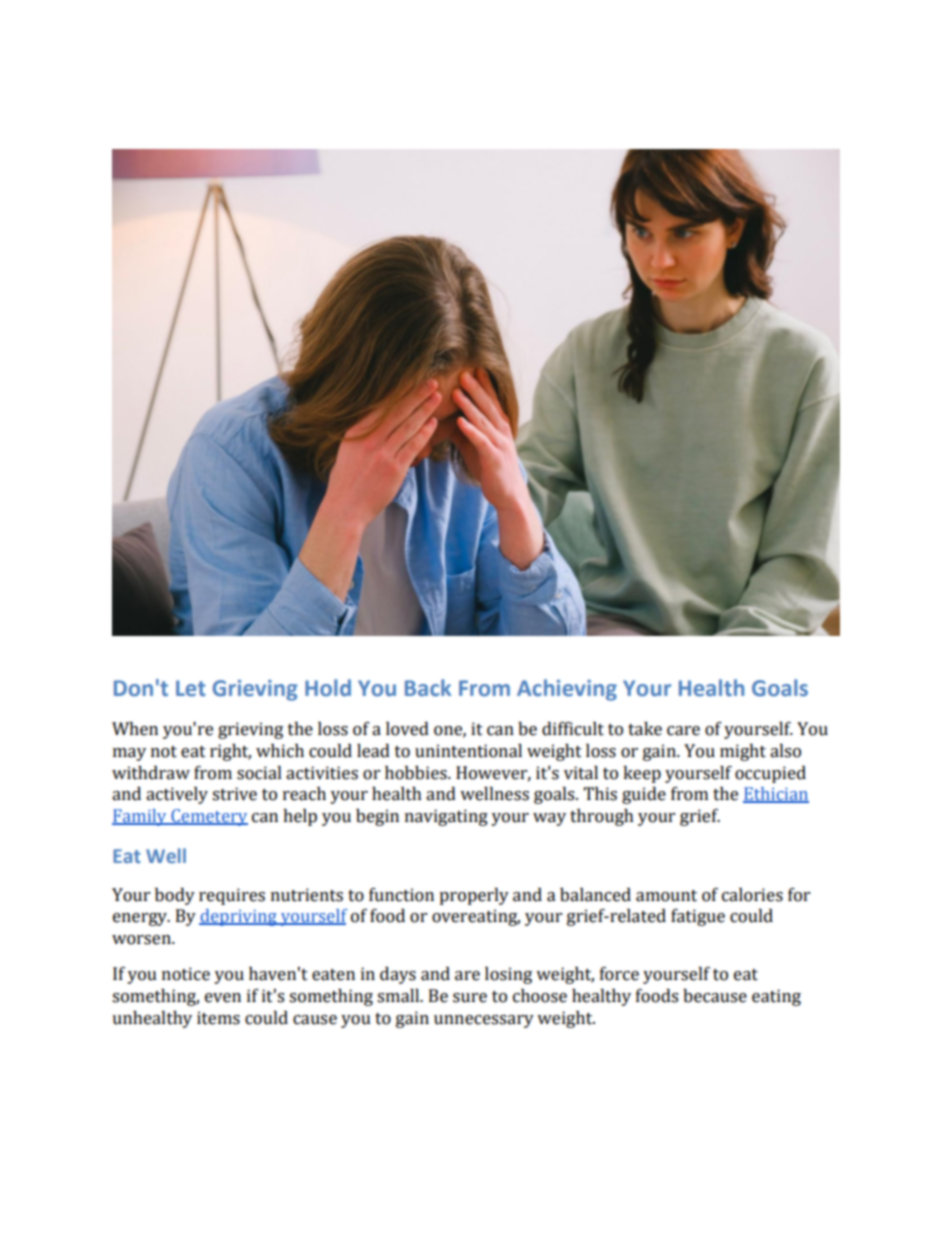  What do you see at coordinates (142, 940) in the document?
I see `worsen` at bounding box center [142, 940].
